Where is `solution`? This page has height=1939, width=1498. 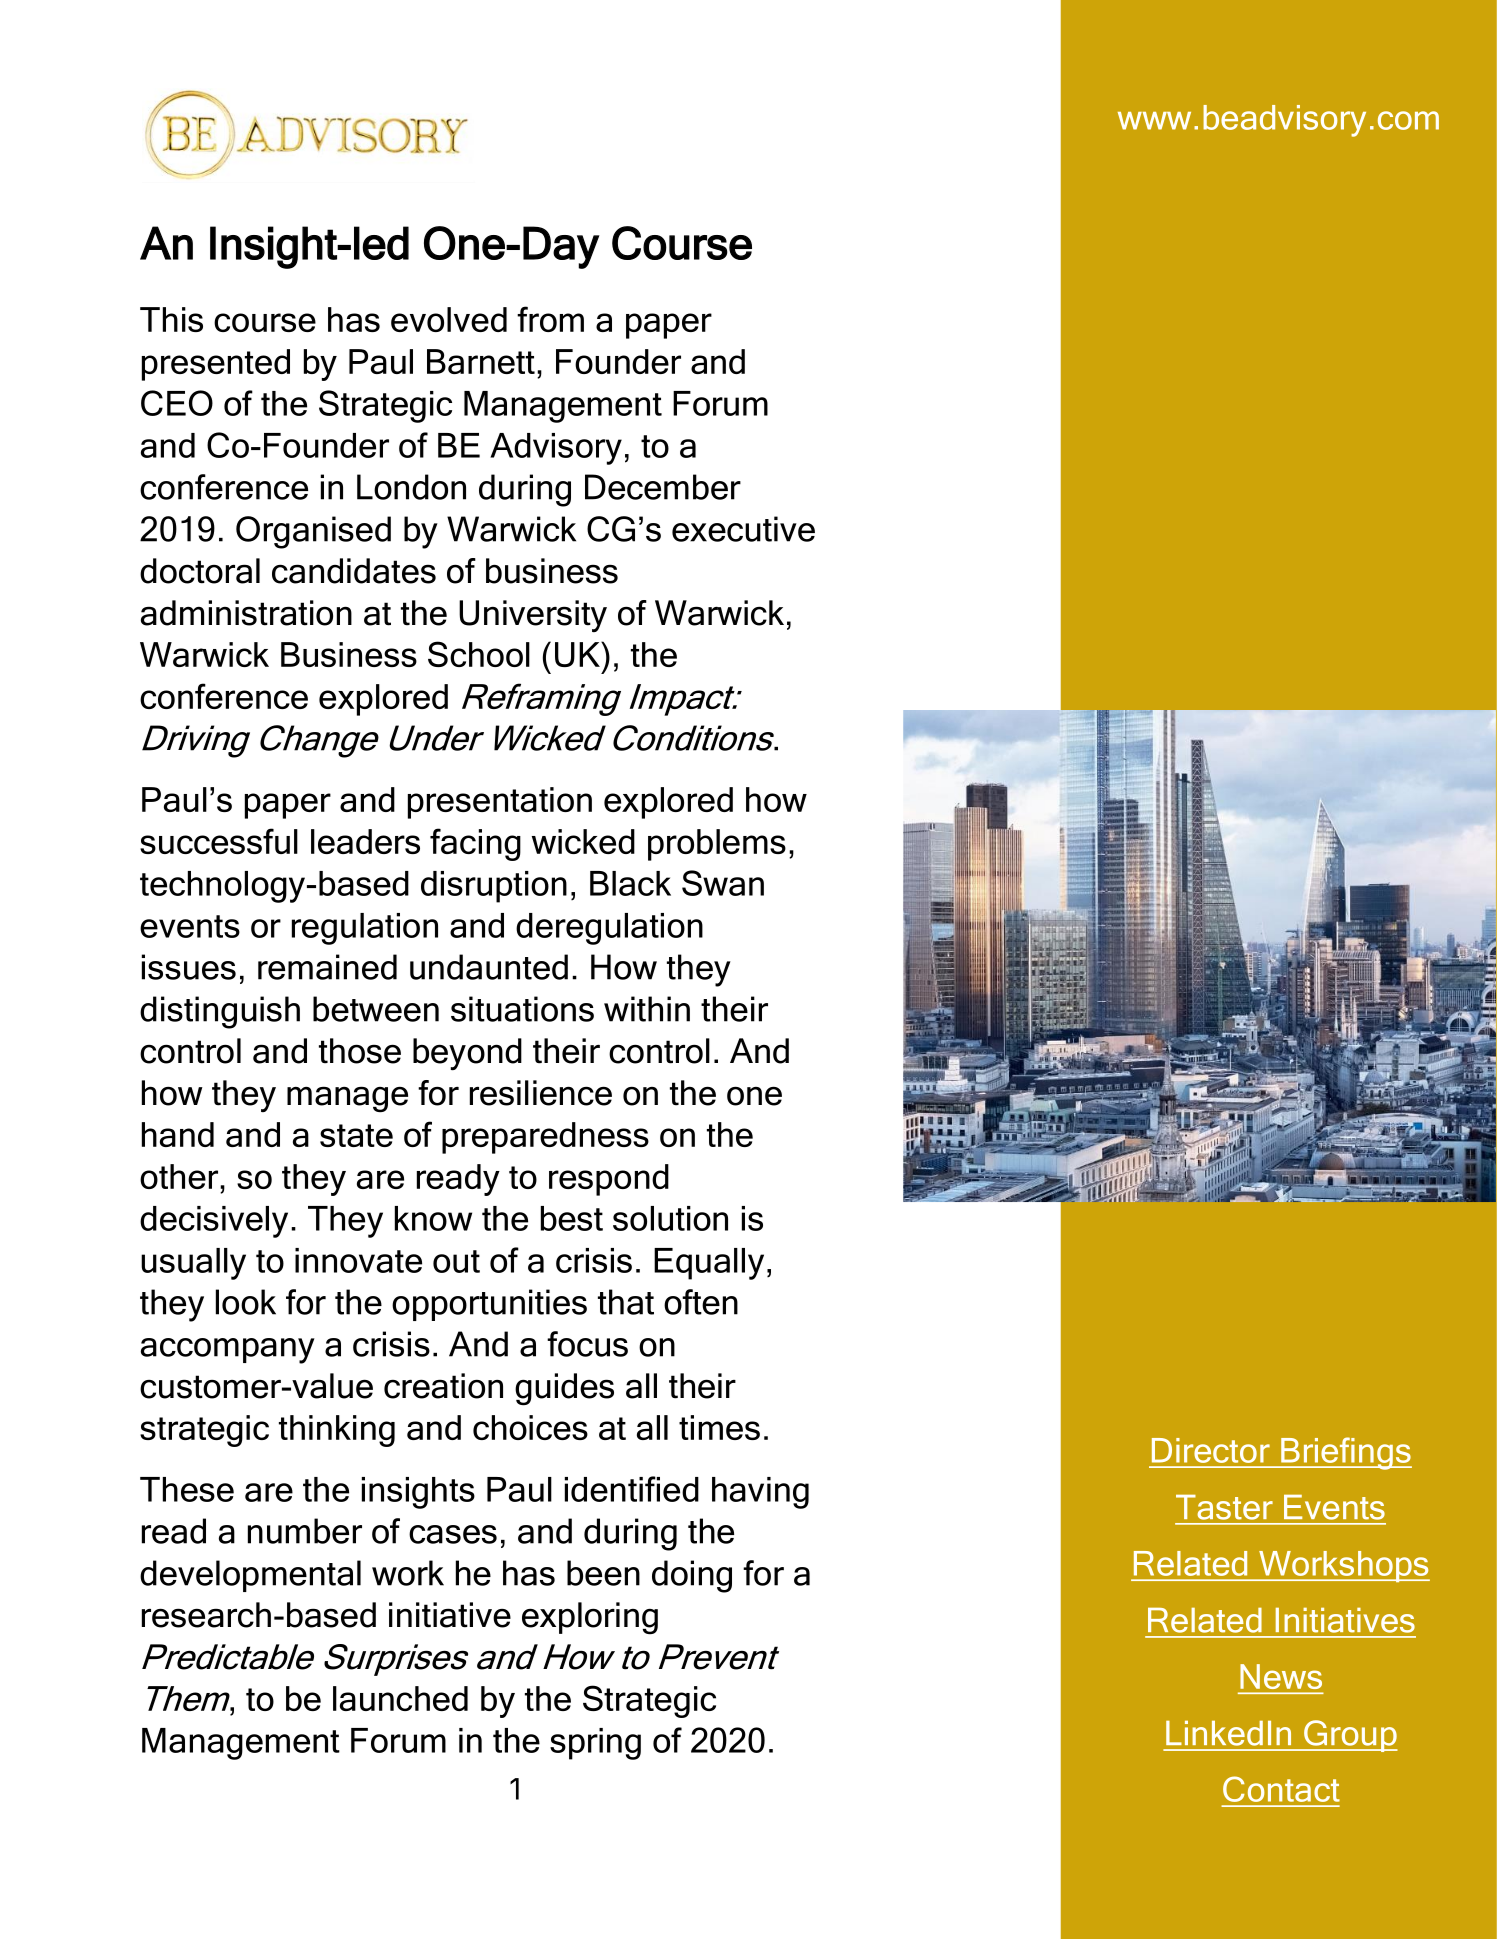
solution is located at coordinates (670, 1218).
